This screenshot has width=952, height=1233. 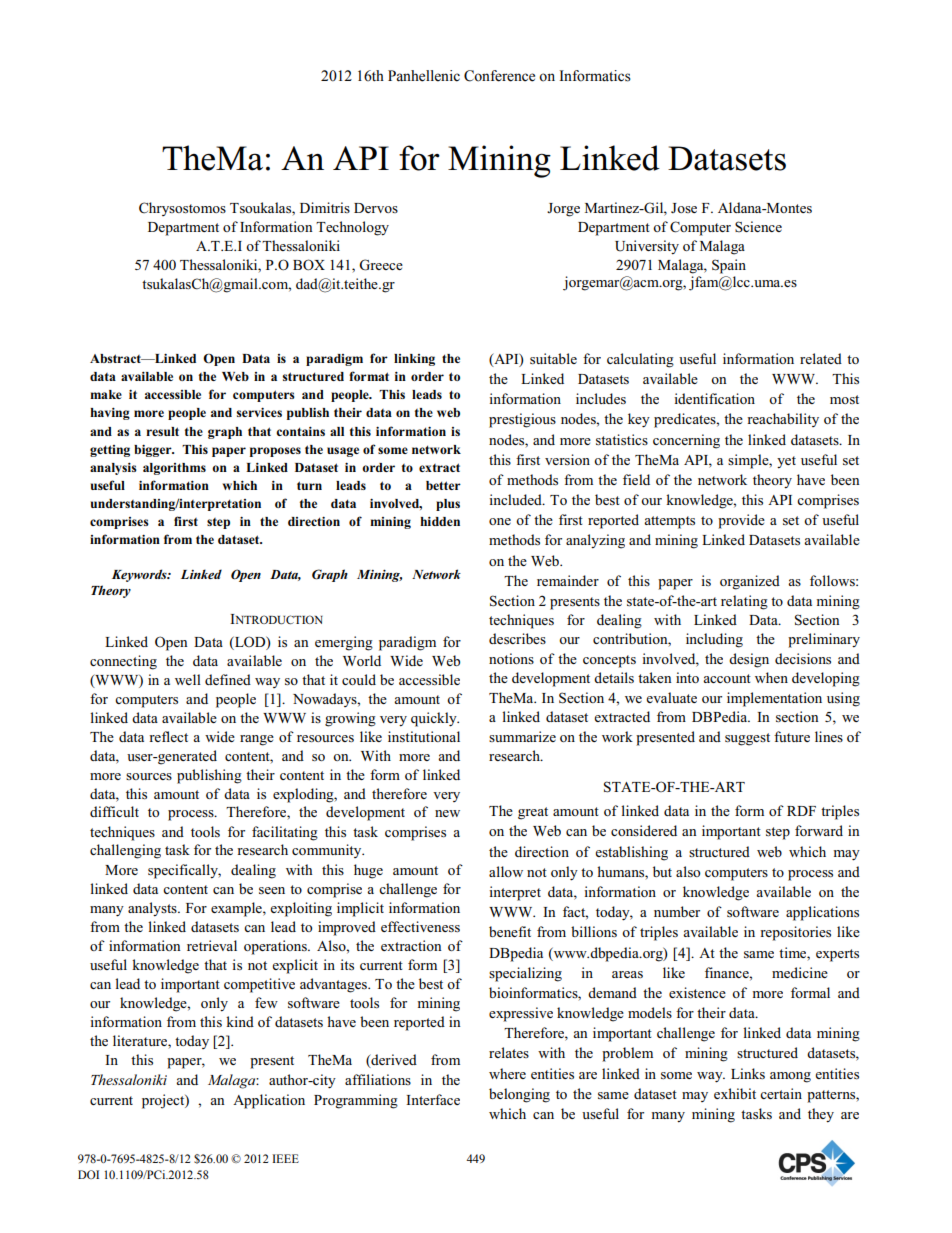 I want to click on linking, so click(x=414, y=360).
